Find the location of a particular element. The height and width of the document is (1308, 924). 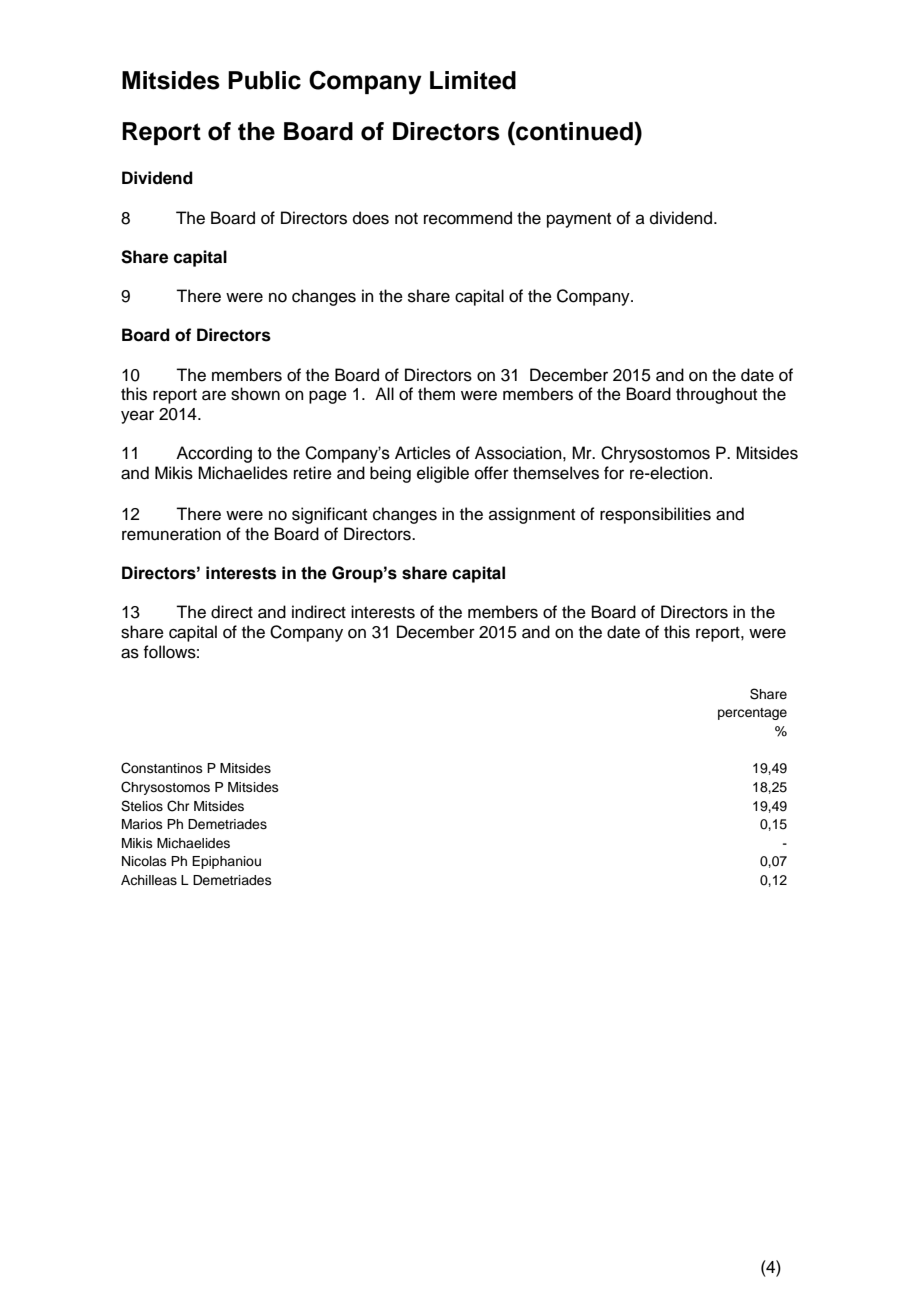

continued is located at coordinates (574, 131).
